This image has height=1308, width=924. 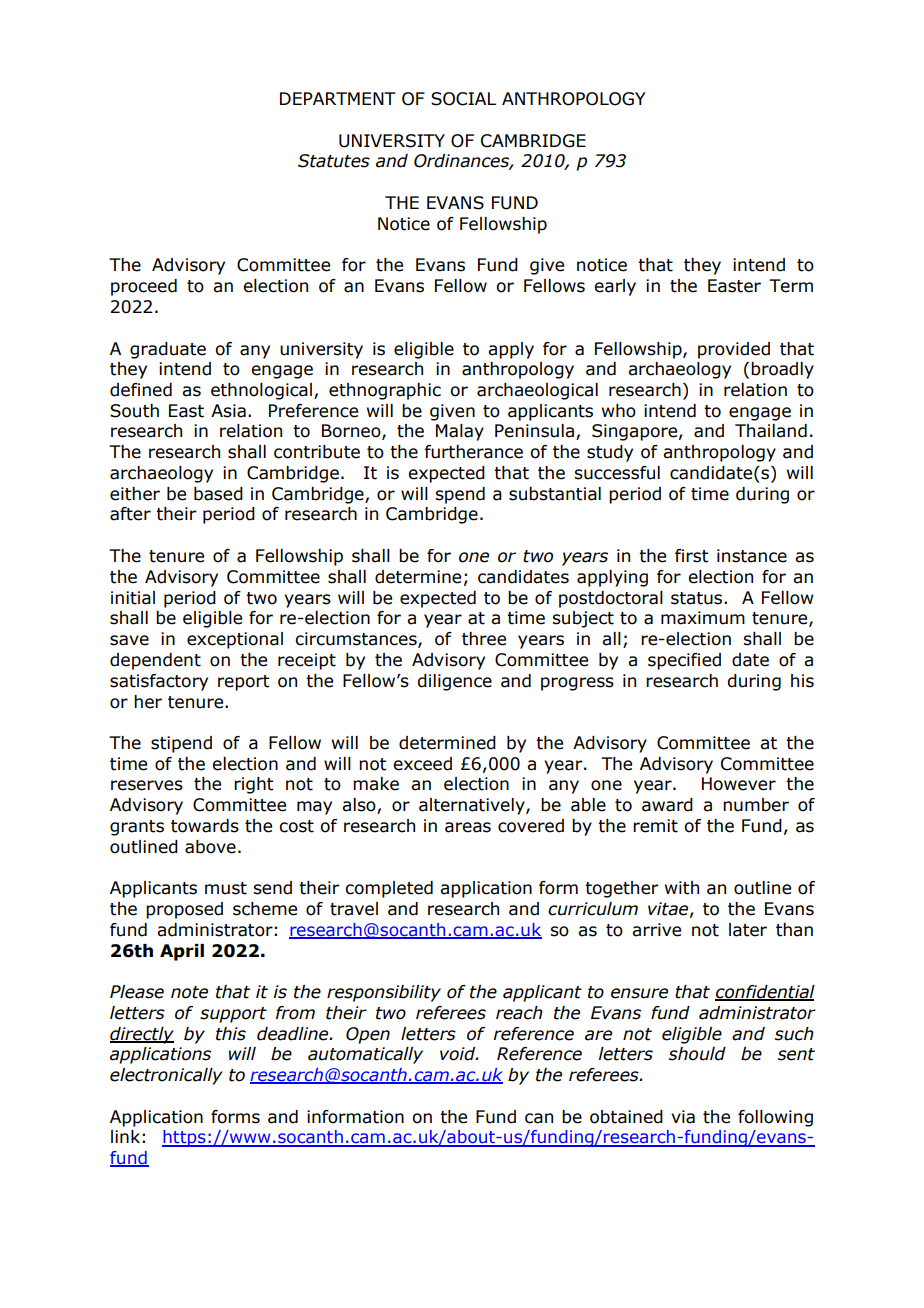 What do you see at coordinates (682, 888) in the image?
I see `with` at bounding box center [682, 888].
